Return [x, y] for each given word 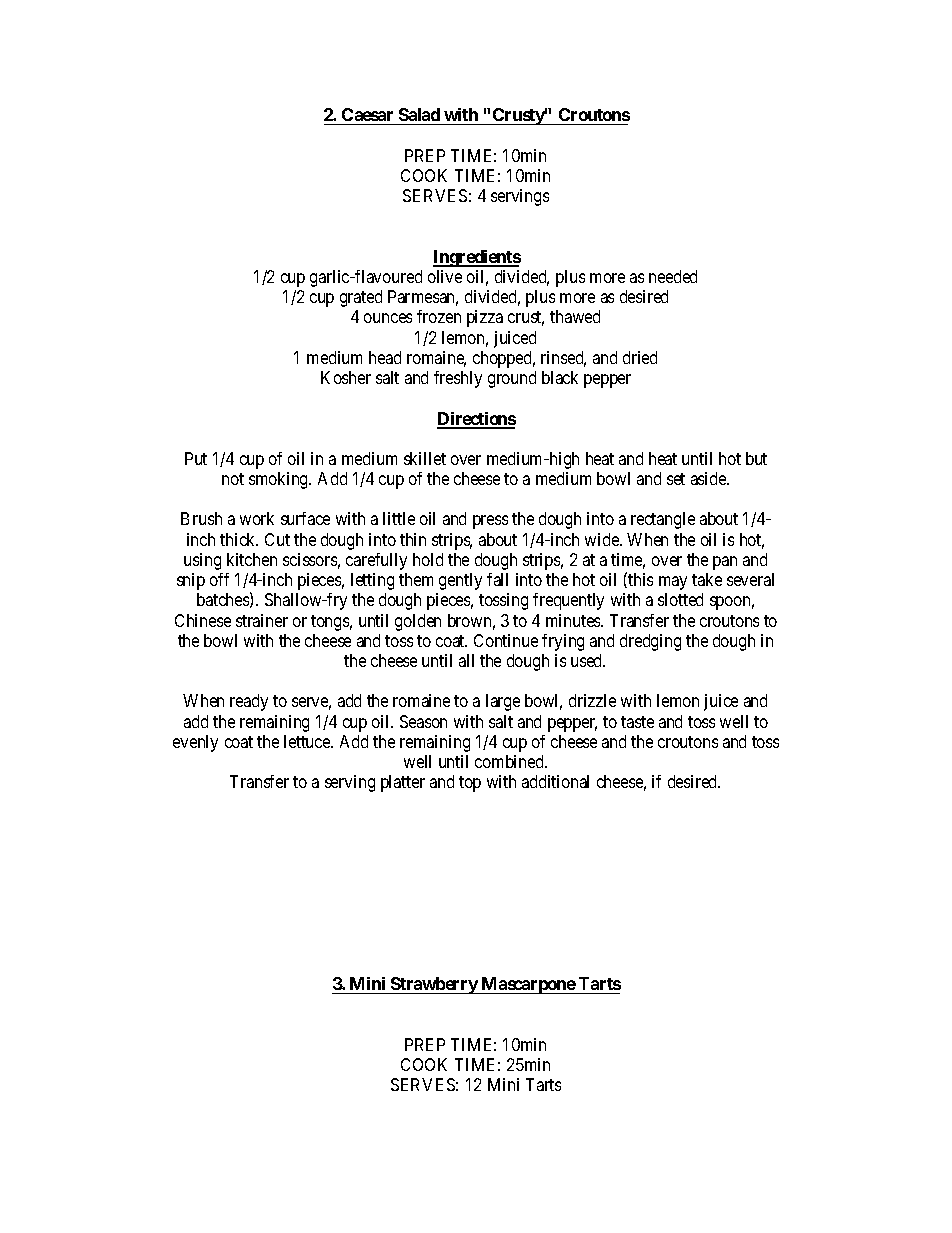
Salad [420, 116]
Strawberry [433, 985]
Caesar [368, 116]
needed [673, 276]
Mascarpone [528, 985]
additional [555, 781]
